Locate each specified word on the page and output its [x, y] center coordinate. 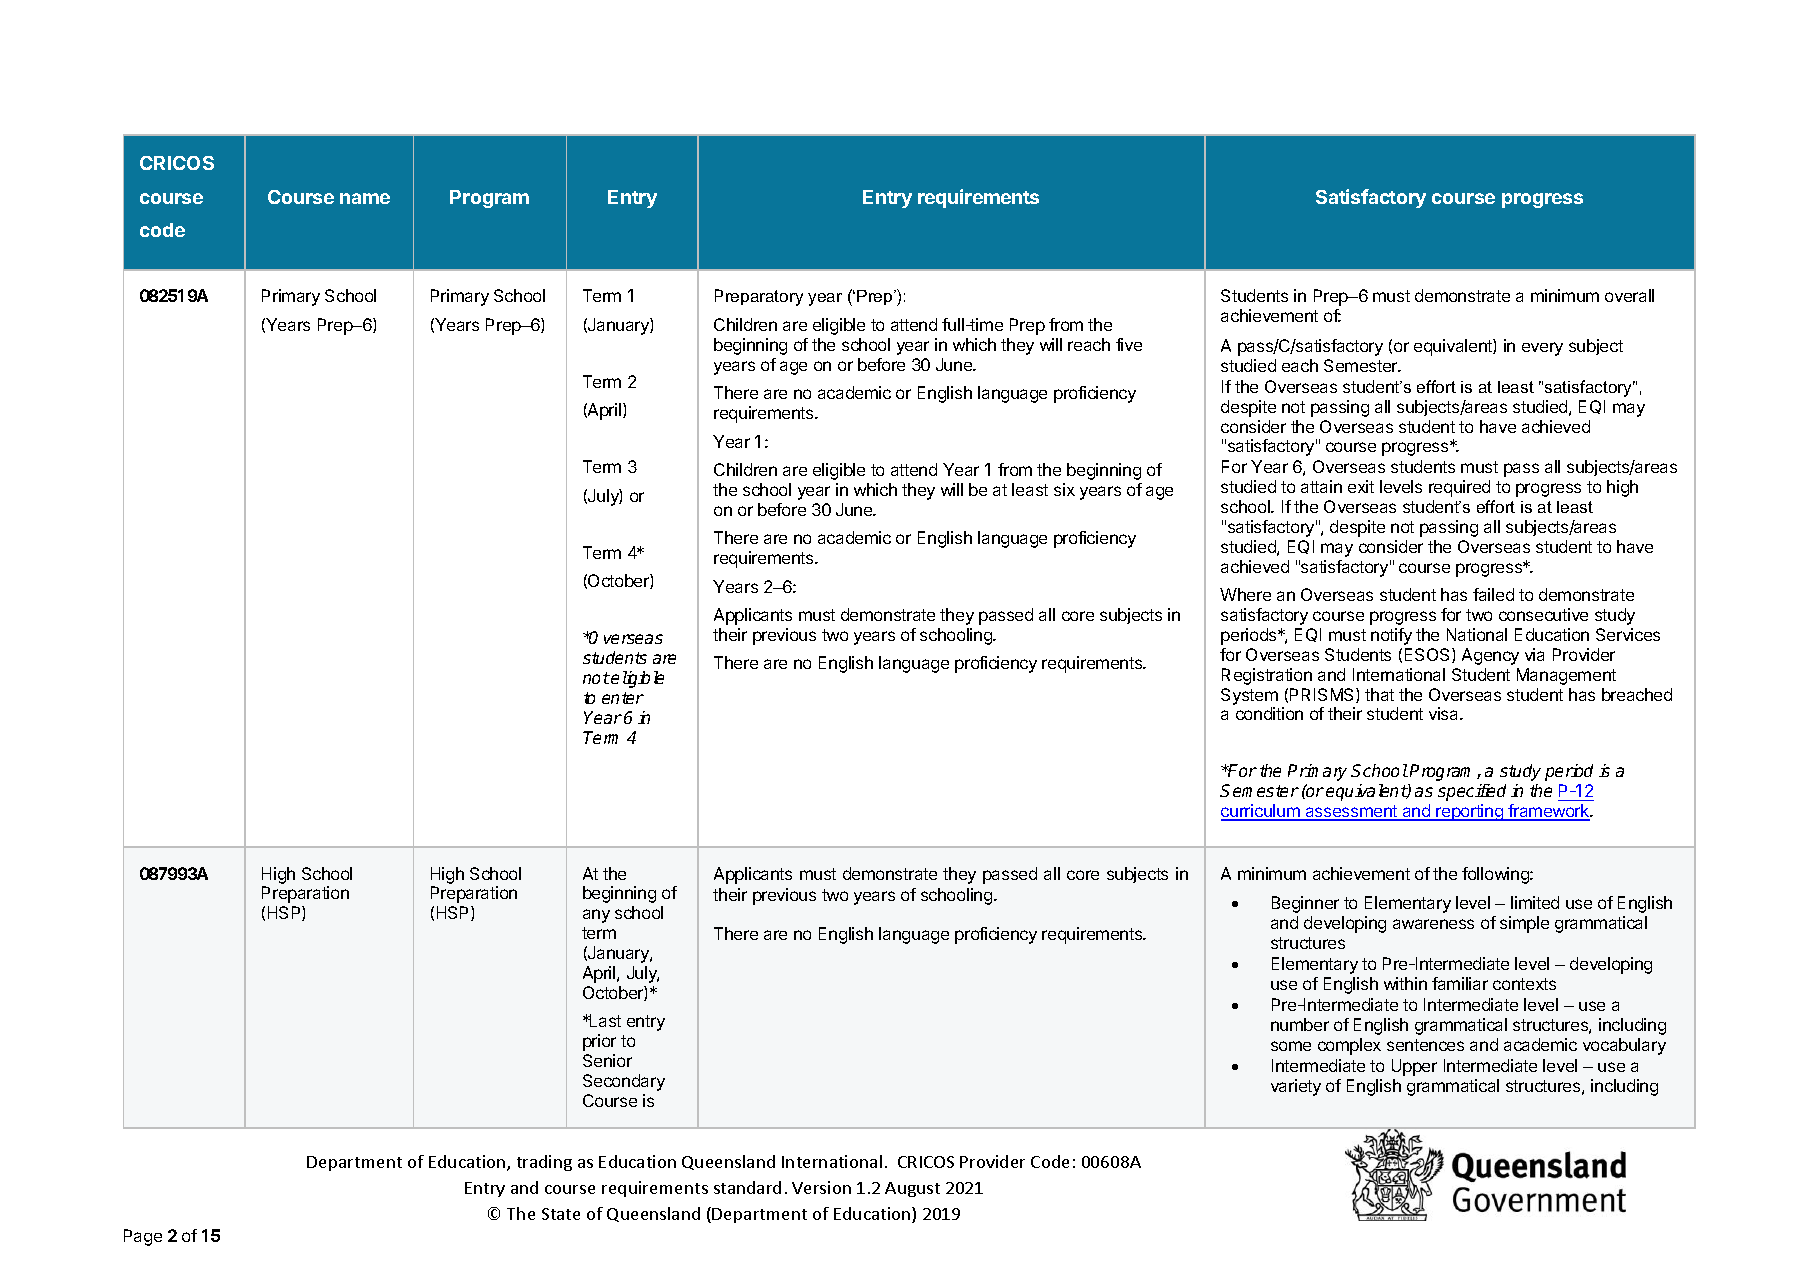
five [1129, 344]
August [912, 1189]
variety [1296, 1087]
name [365, 198]
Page [143, 1237]
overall [1629, 295]
